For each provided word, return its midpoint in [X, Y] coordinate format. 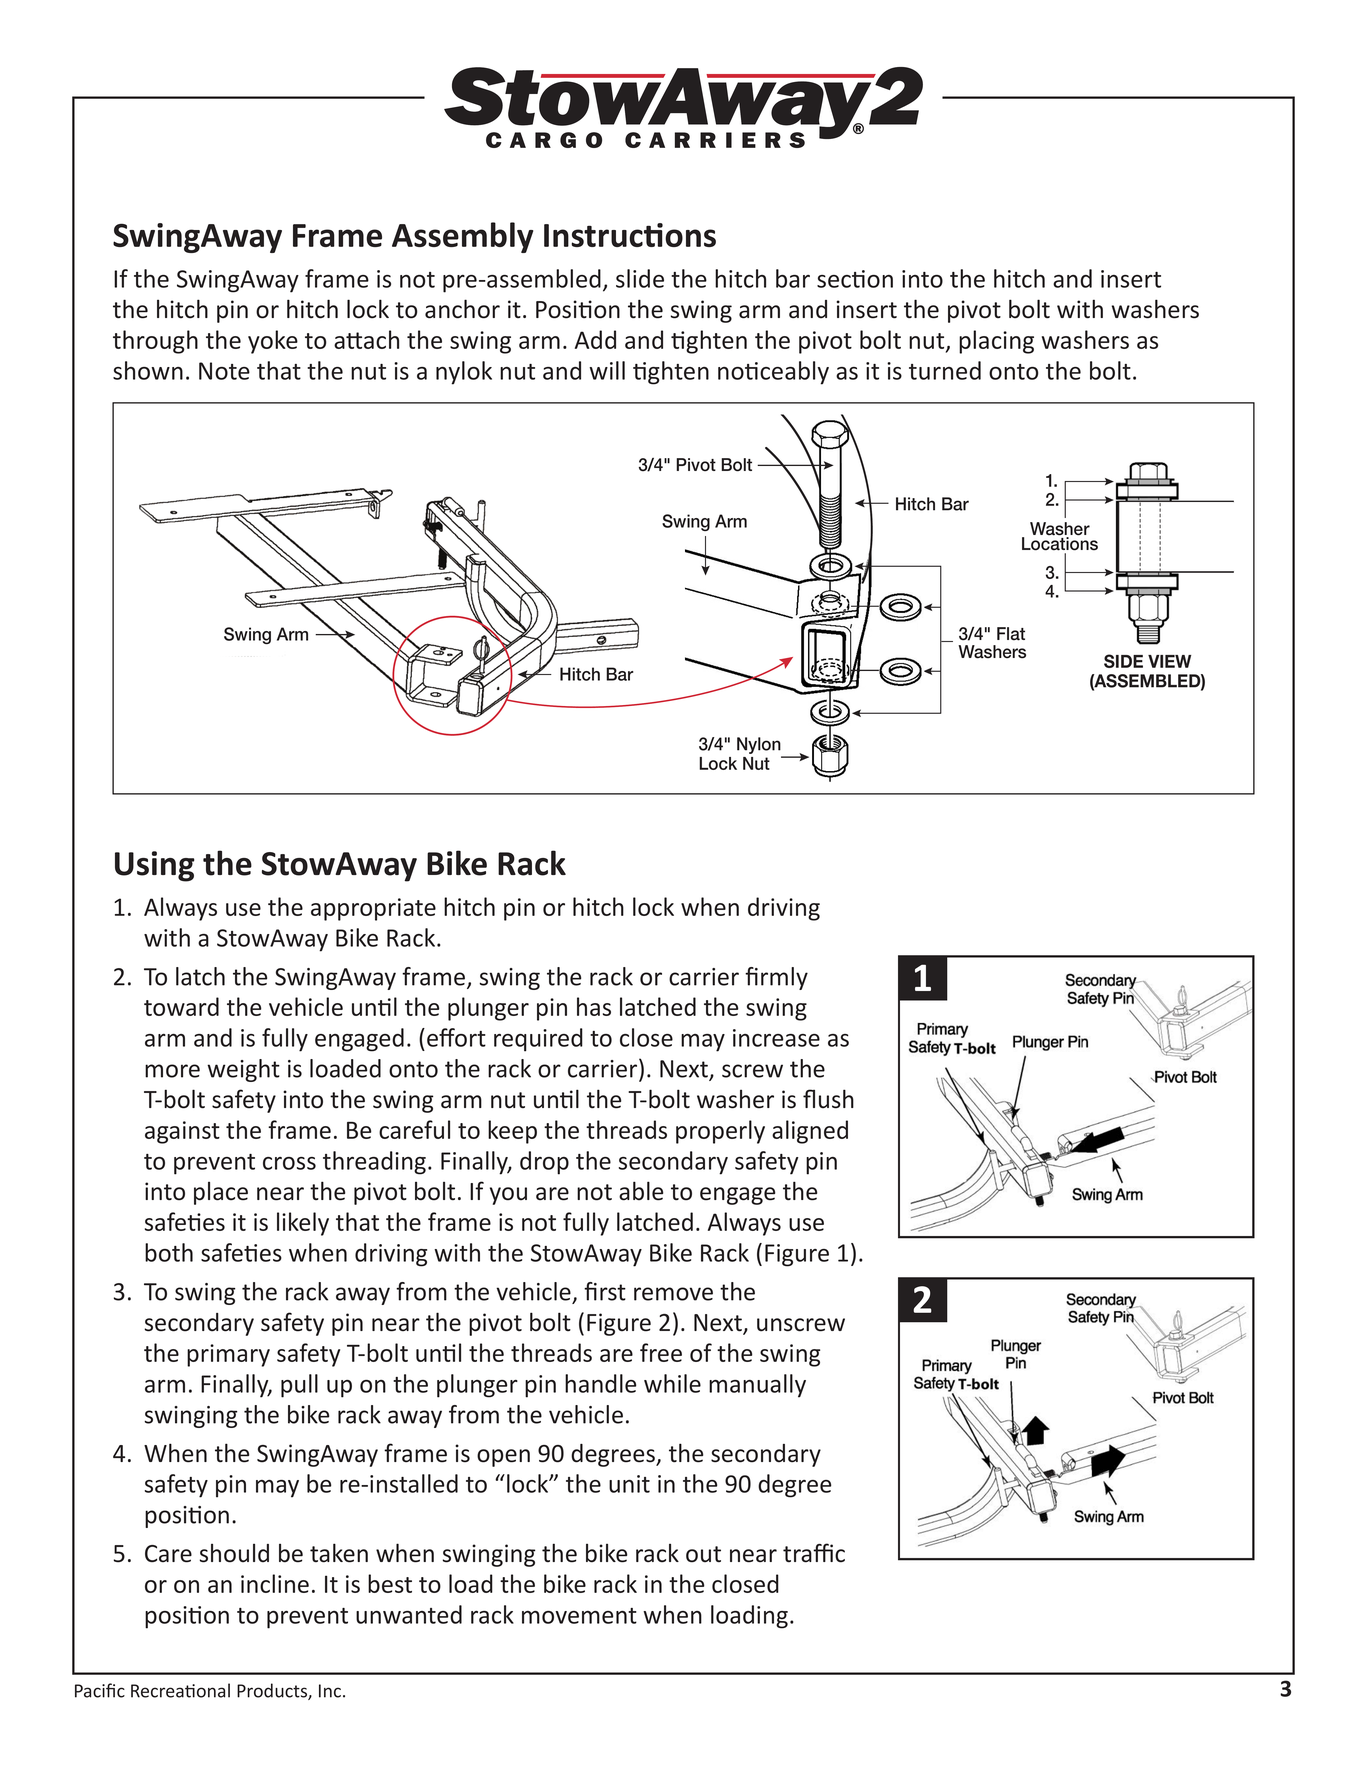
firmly [776, 978]
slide [640, 278]
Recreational [180, 1690]
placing [996, 342]
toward [181, 1006]
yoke [273, 342]
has [594, 1006]
